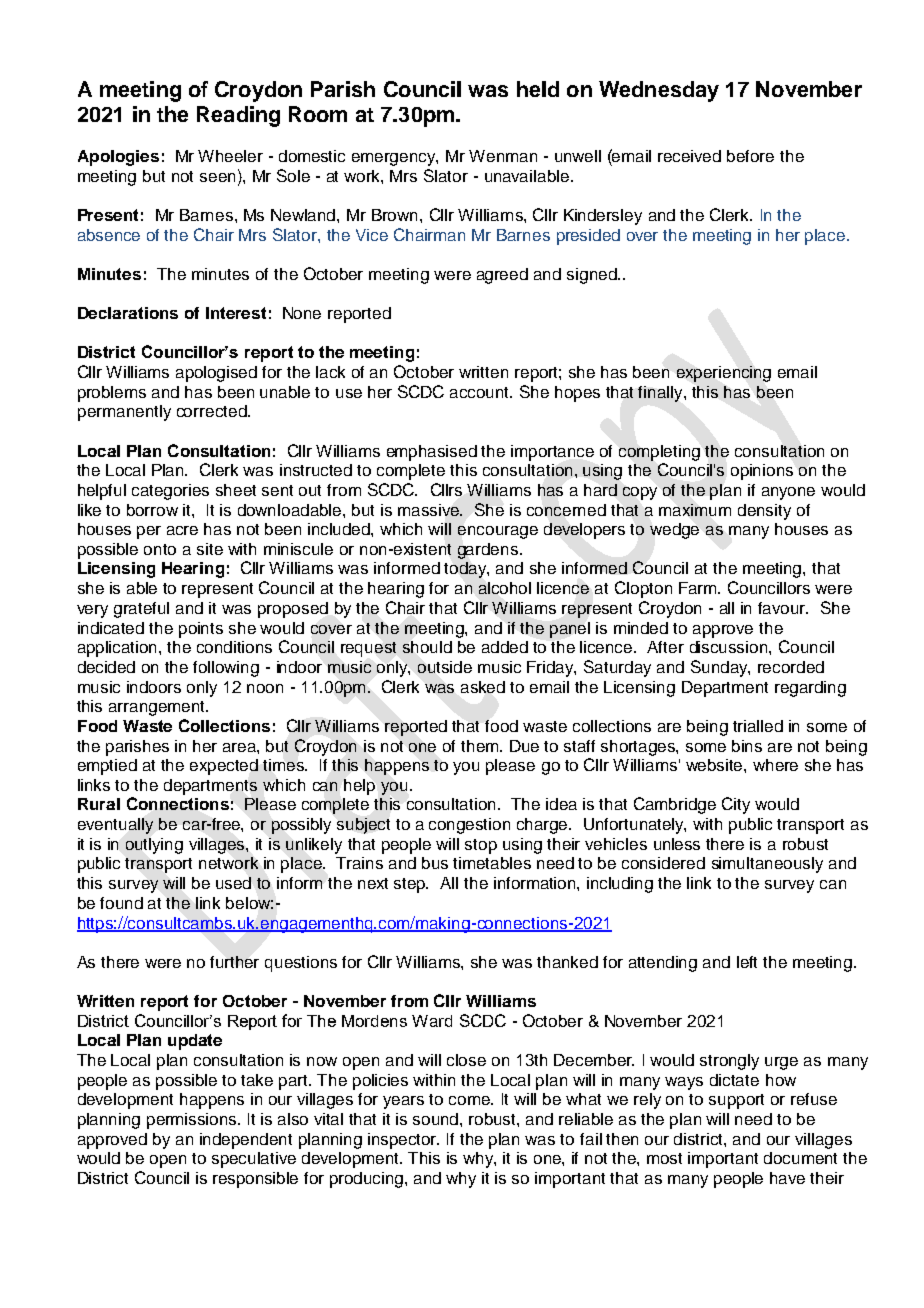 The width and height of the page is (924, 1308). Describe the element at coordinates (736, 1101) in the page. I see `support` at that location.
